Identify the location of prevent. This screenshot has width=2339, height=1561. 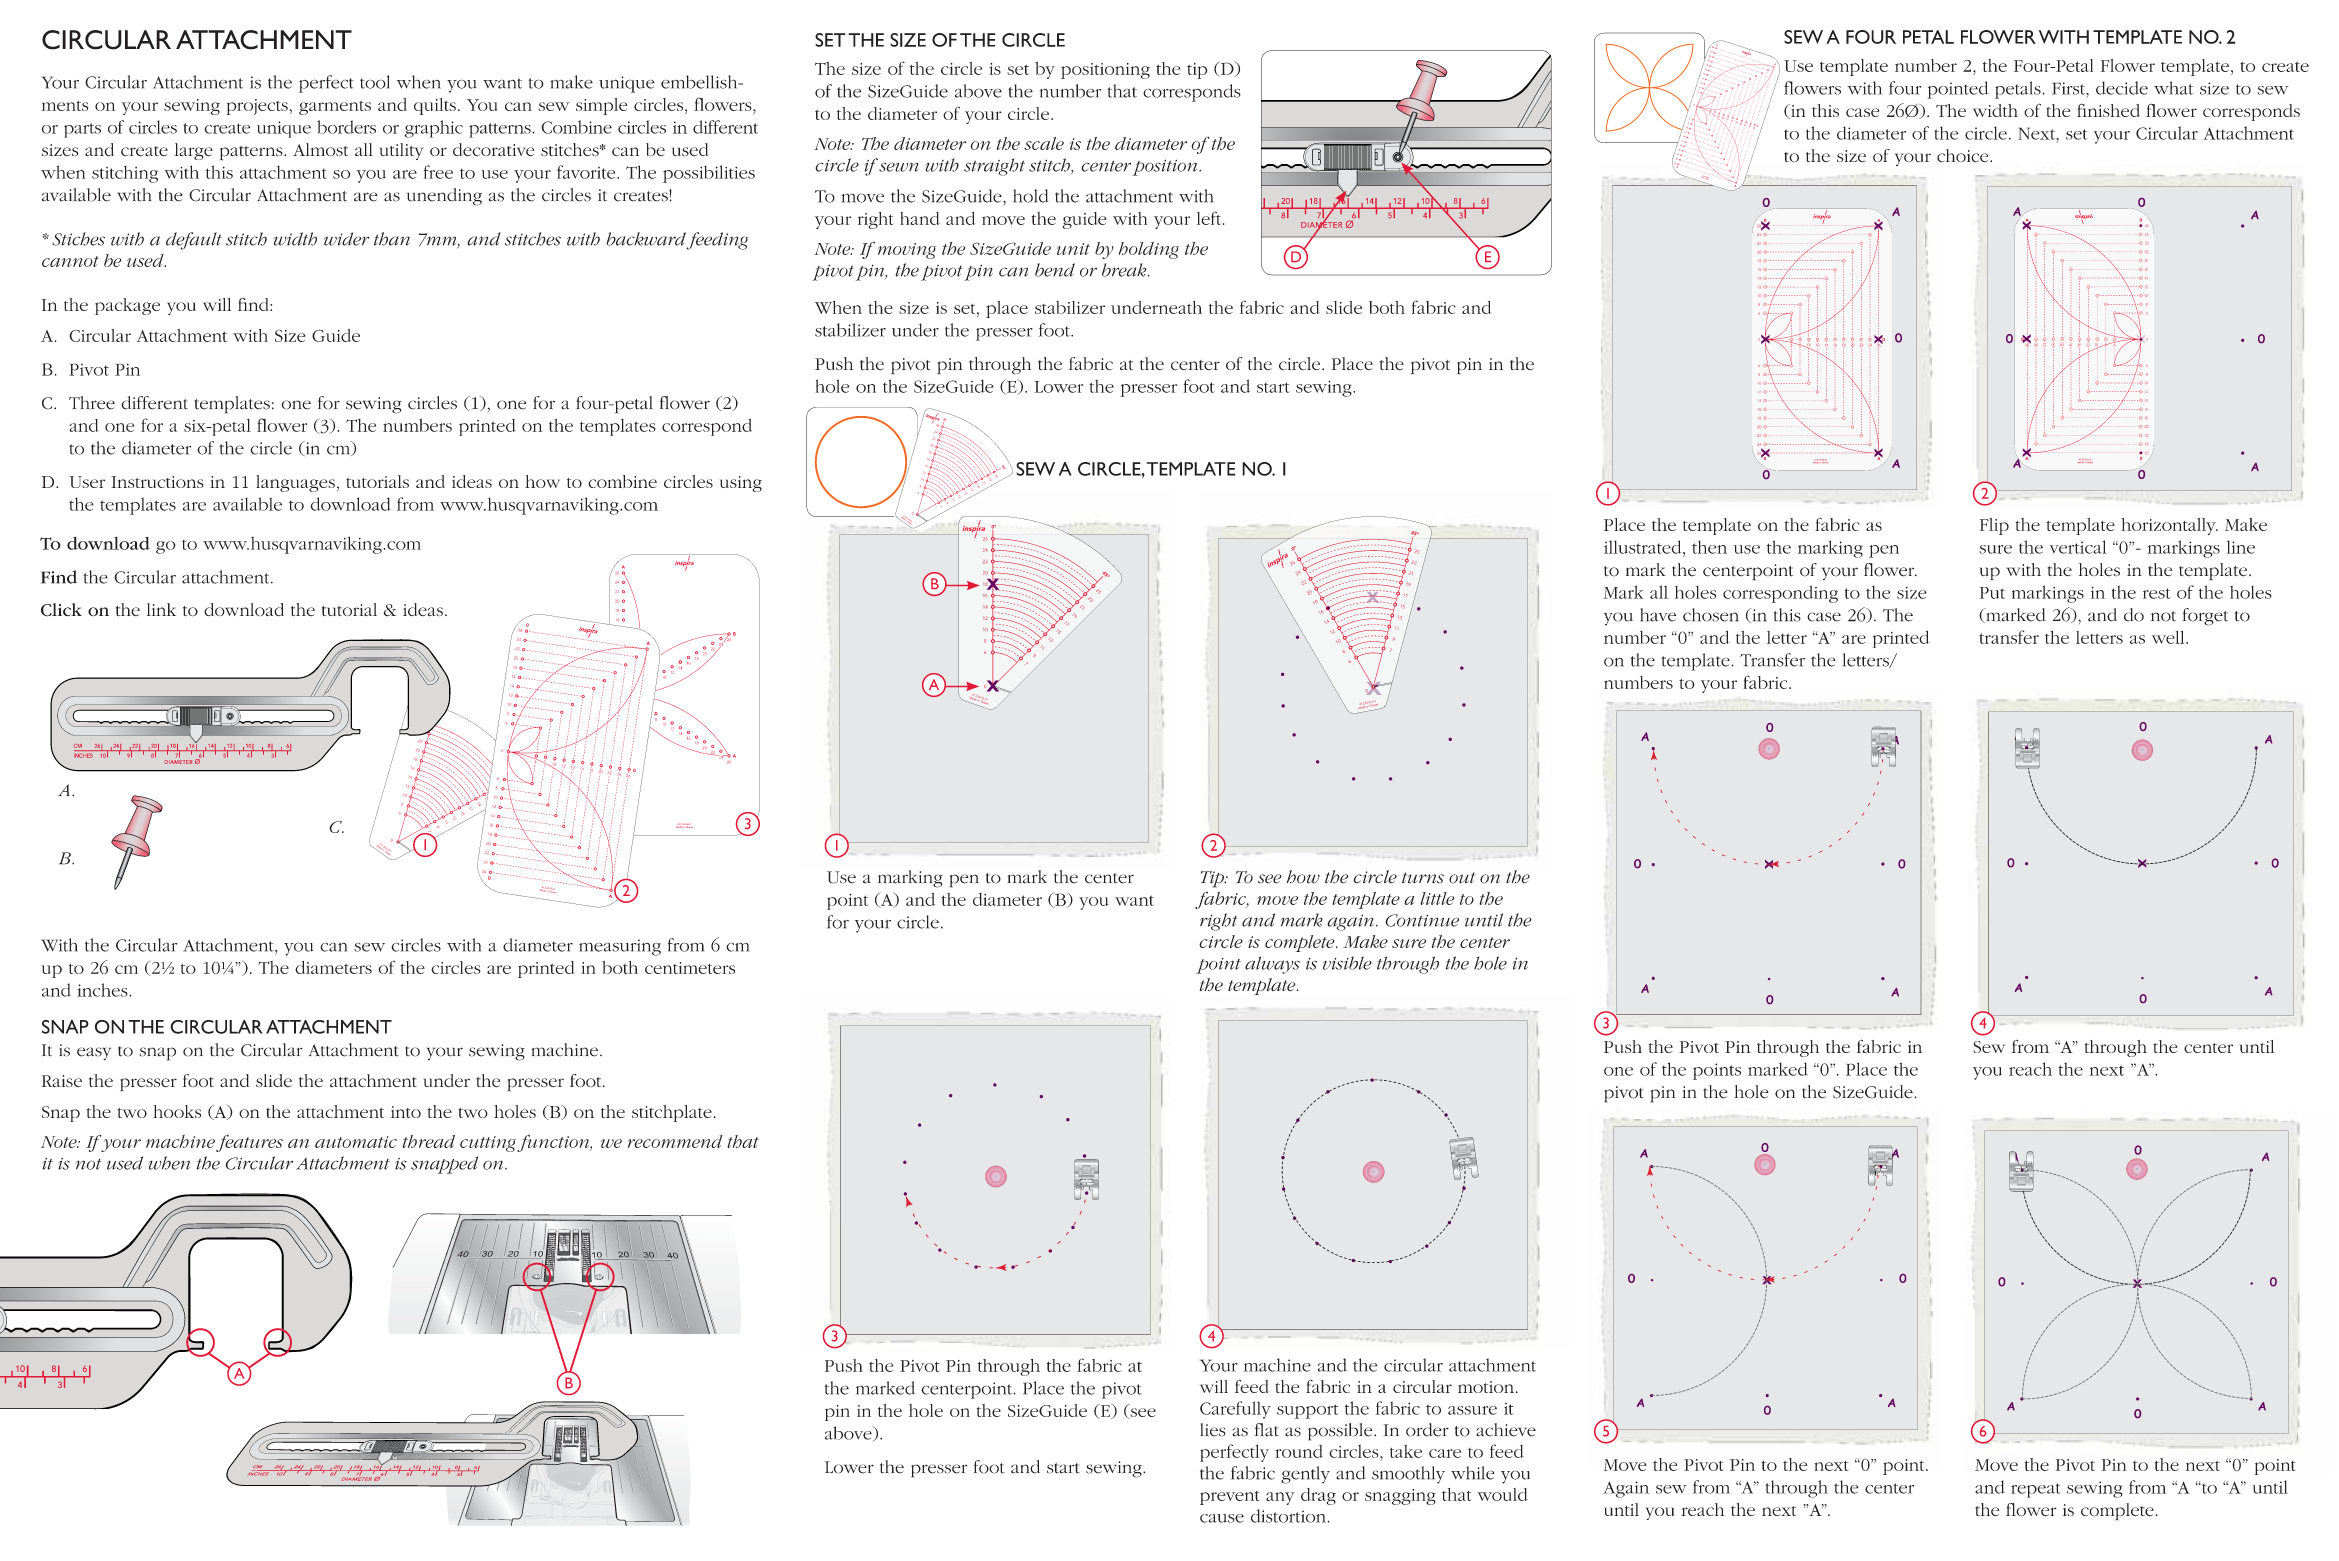
(1230, 1498).
